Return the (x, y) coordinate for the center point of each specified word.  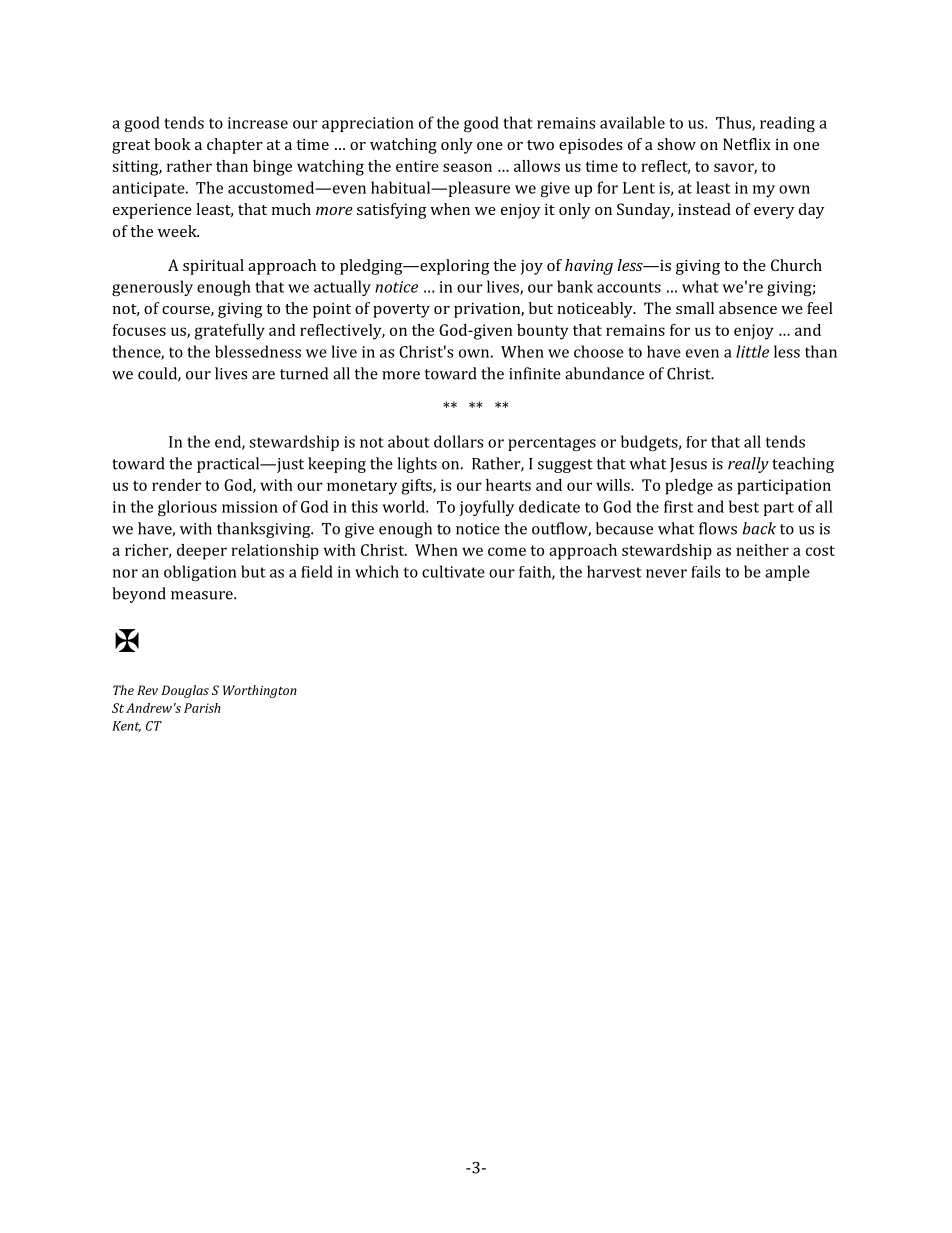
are (263, 375)
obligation (200, 573)
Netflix (747, 144)
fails (705, 571)
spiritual (213, 267)
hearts (508, 485)
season (467, 167)
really (748, 465)
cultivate (453, 571)
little (752, 351)
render (176, 485)
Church (796, 265)
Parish (202, 708)
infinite (535, 373)
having (589, 267)
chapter (235, 146)
